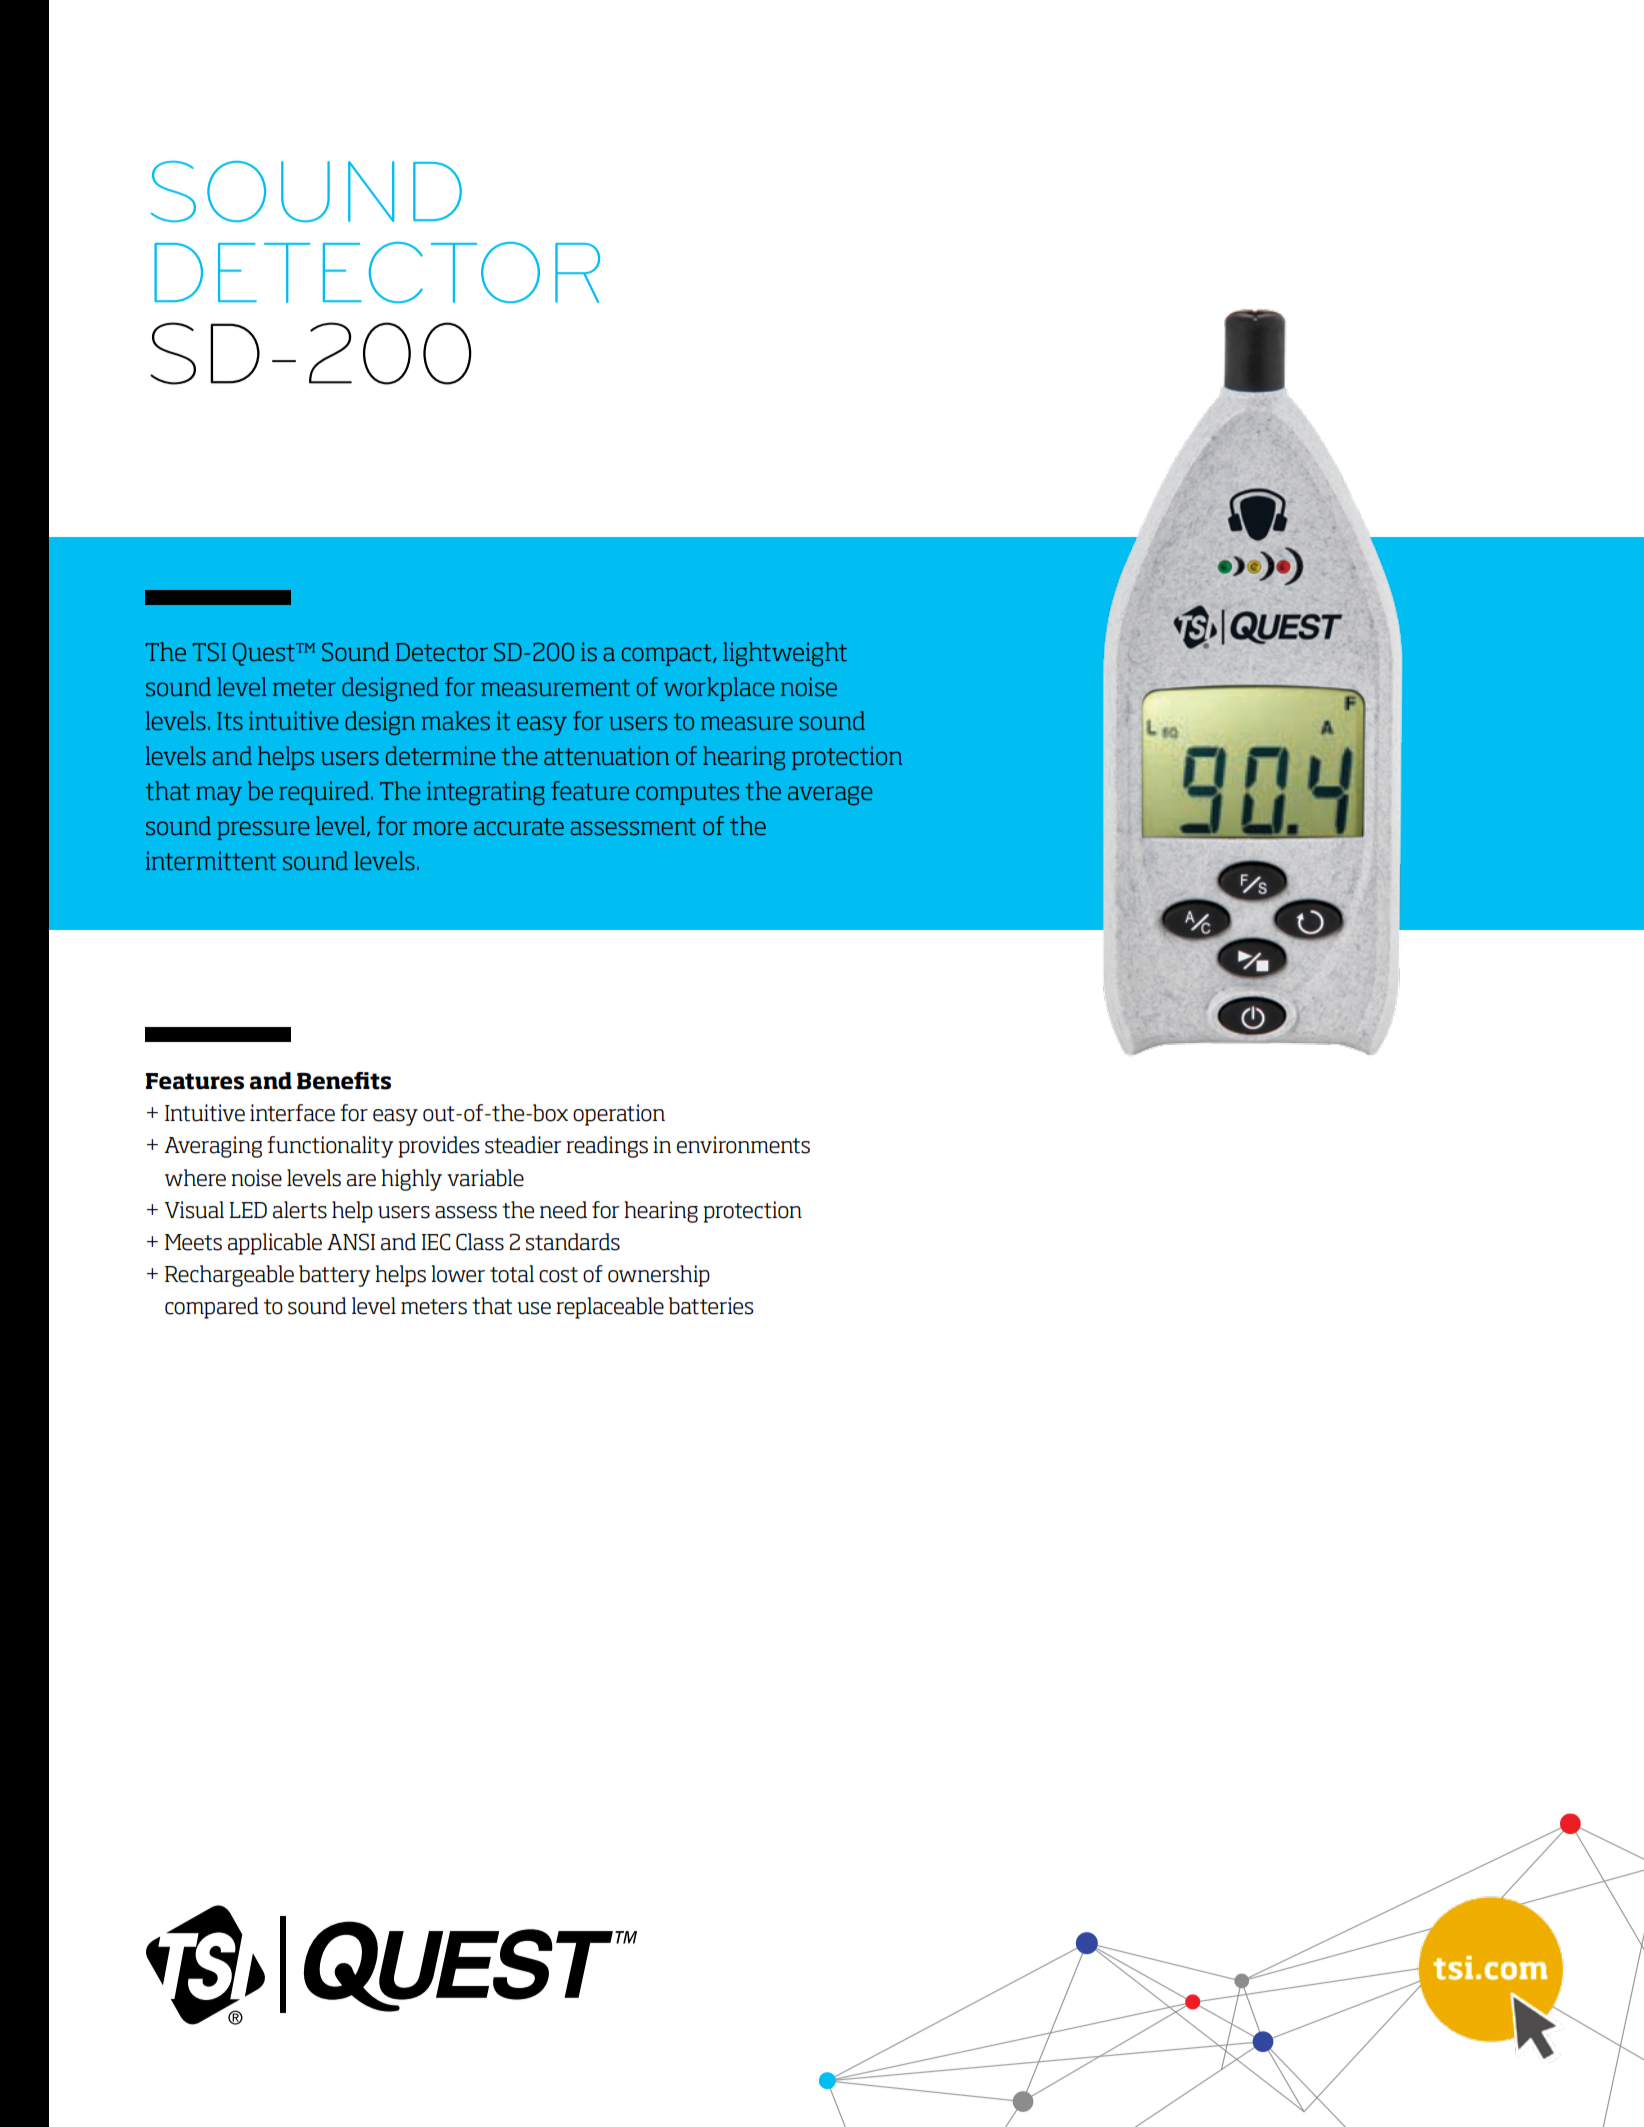  I want to click on interface, so click(292, 1113).
